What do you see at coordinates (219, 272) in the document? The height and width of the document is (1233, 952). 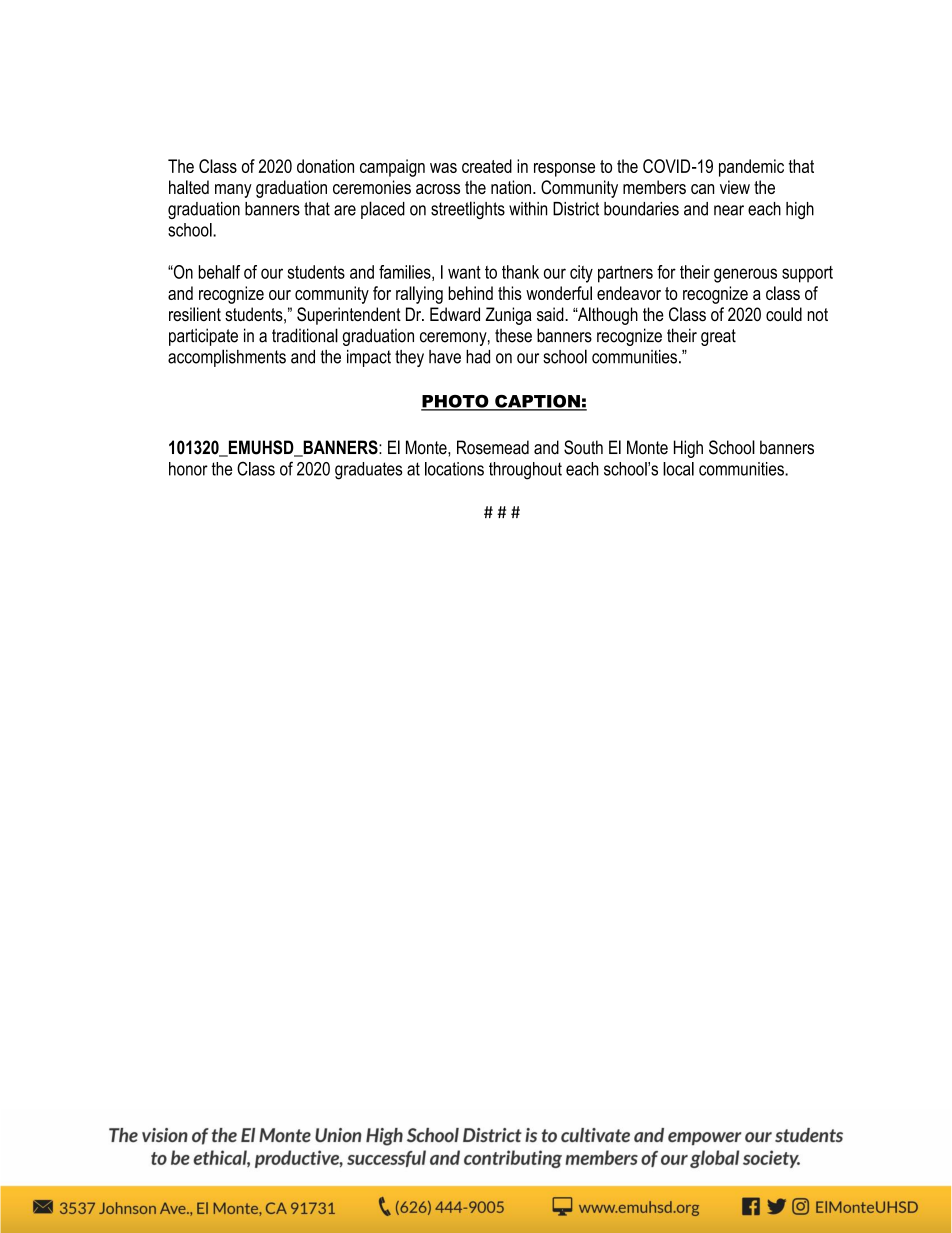 I see `behalf` at bounding box center [219, 272].
